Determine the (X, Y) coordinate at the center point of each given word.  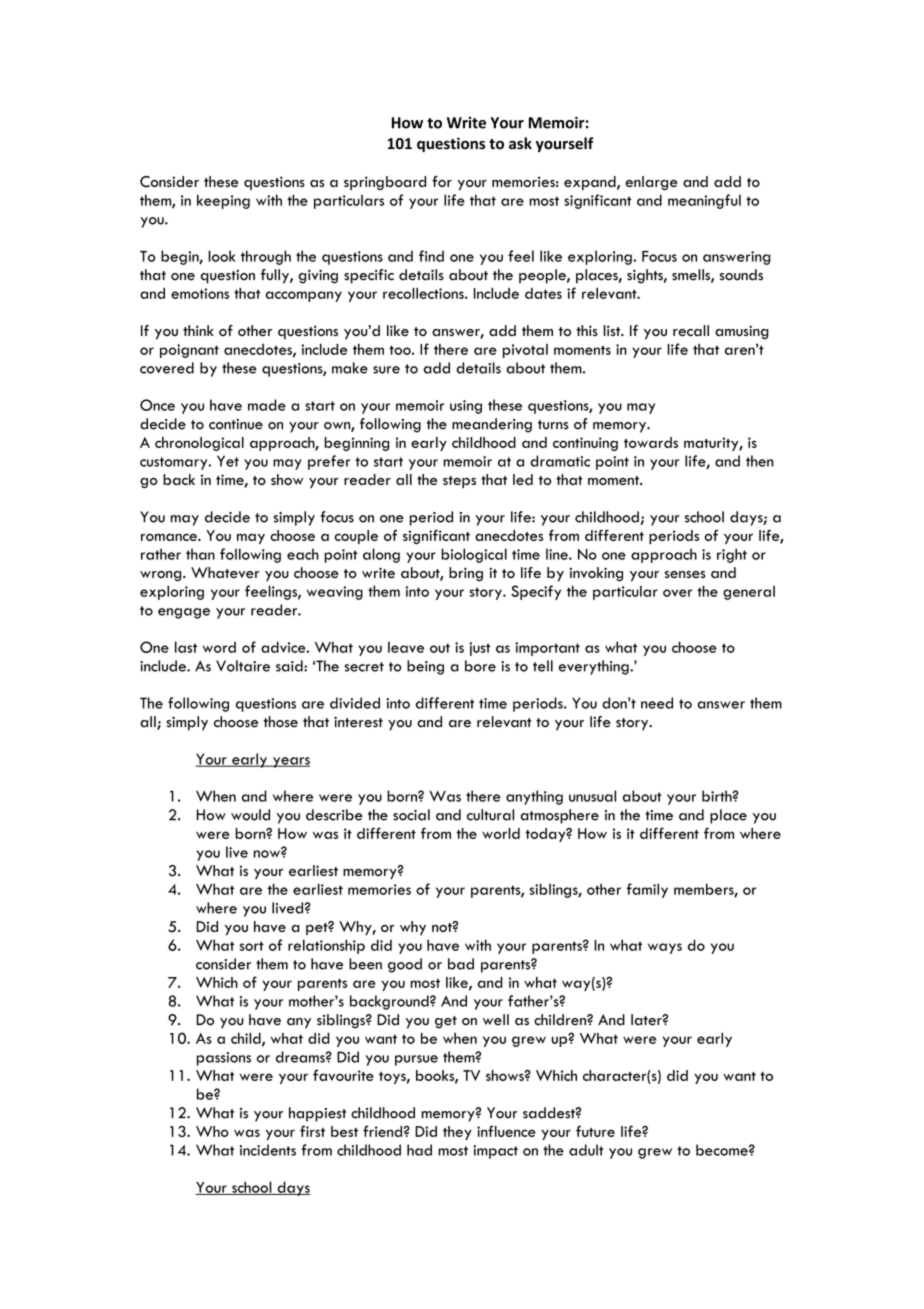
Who (212, 1131)
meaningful (704, 201)
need (657, 703)
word (219, 647)
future (595, 1131)
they (457, 1133)
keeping (223, 201)
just (480, 649)
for (442, 181)
